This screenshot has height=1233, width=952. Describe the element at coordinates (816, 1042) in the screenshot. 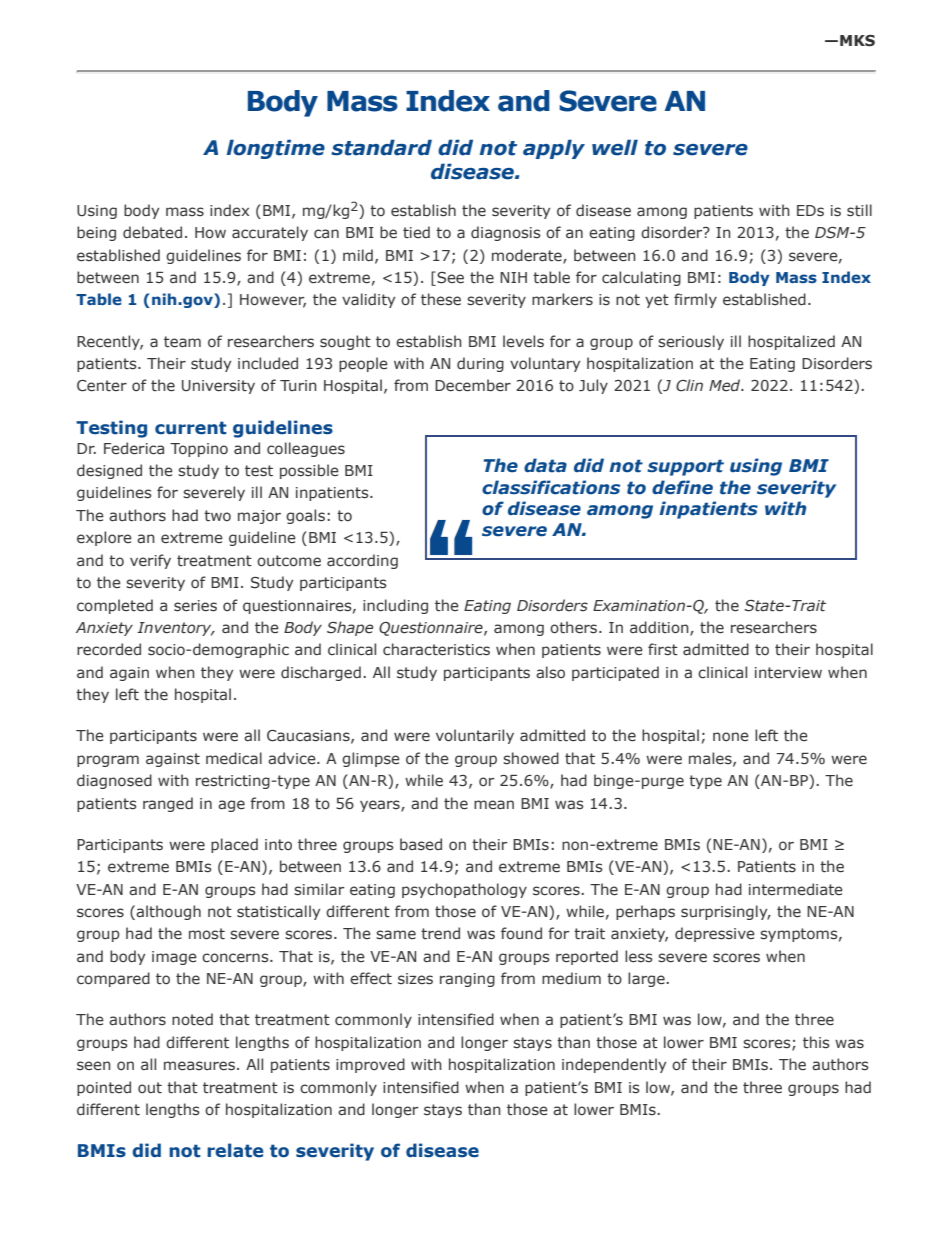

I see `this` at that location.
